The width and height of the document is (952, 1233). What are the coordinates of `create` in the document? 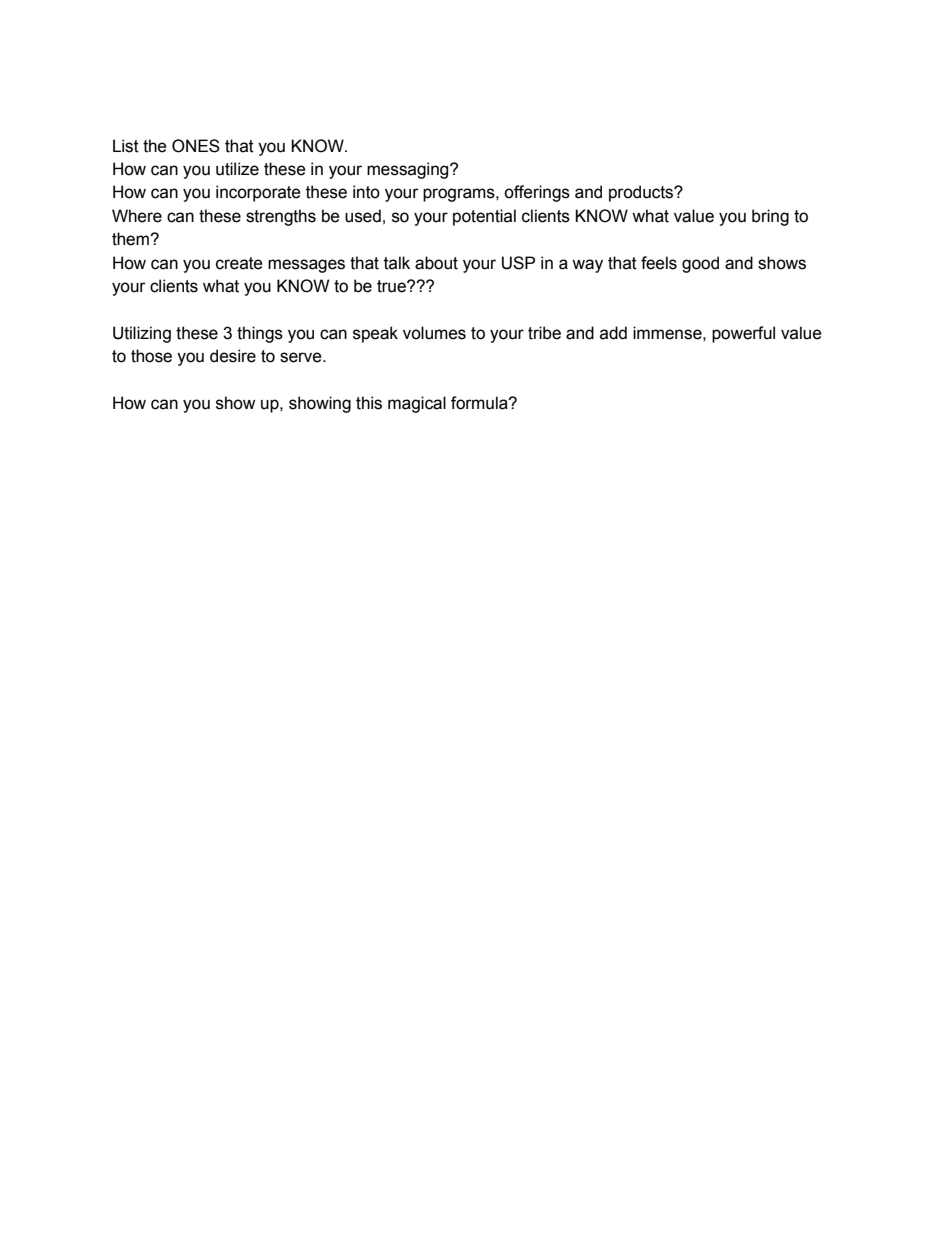 It's located at (239, 263).
